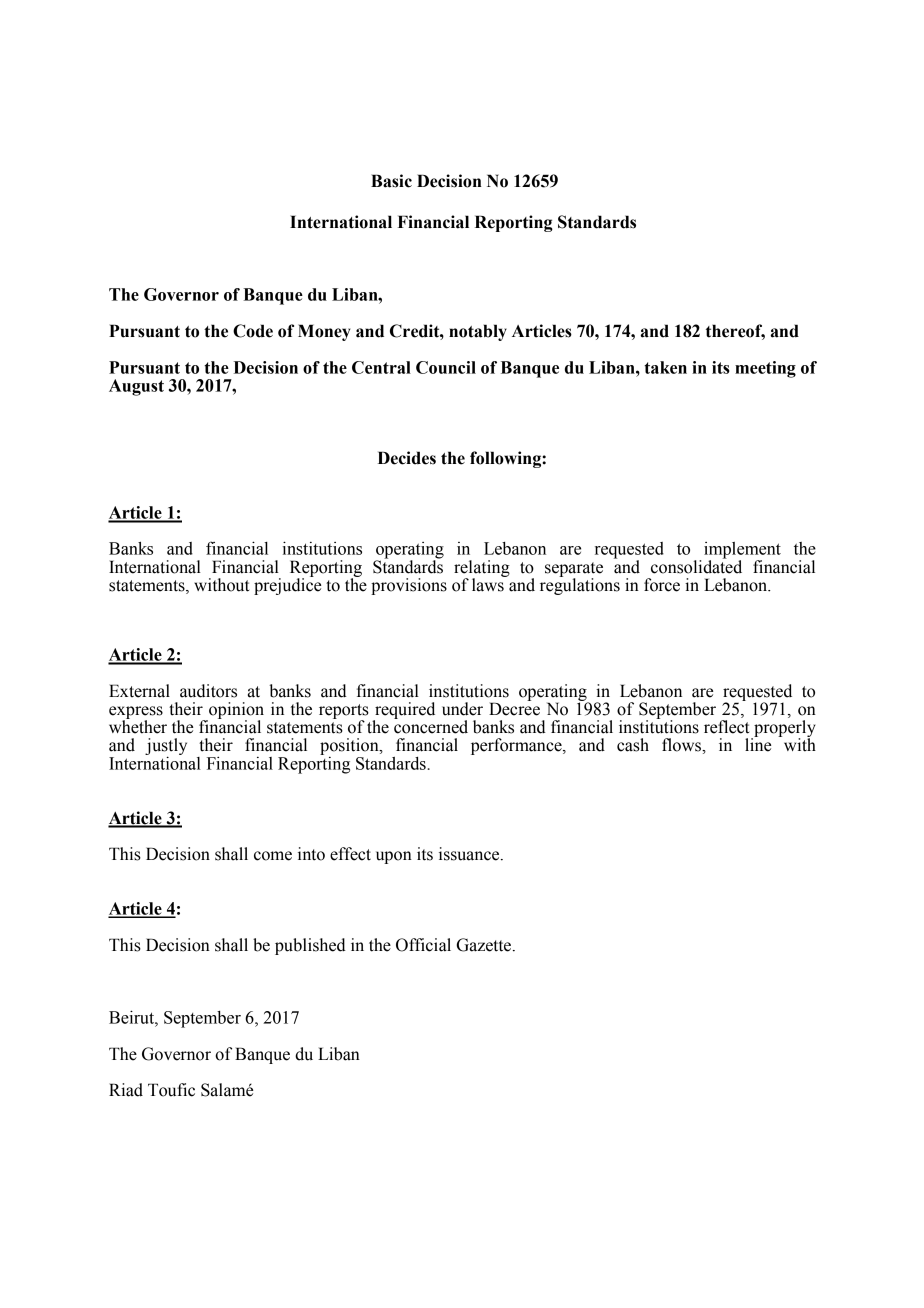 The width and height of the document is (924, 1308). I want to click on flows, so click(682, 745).
